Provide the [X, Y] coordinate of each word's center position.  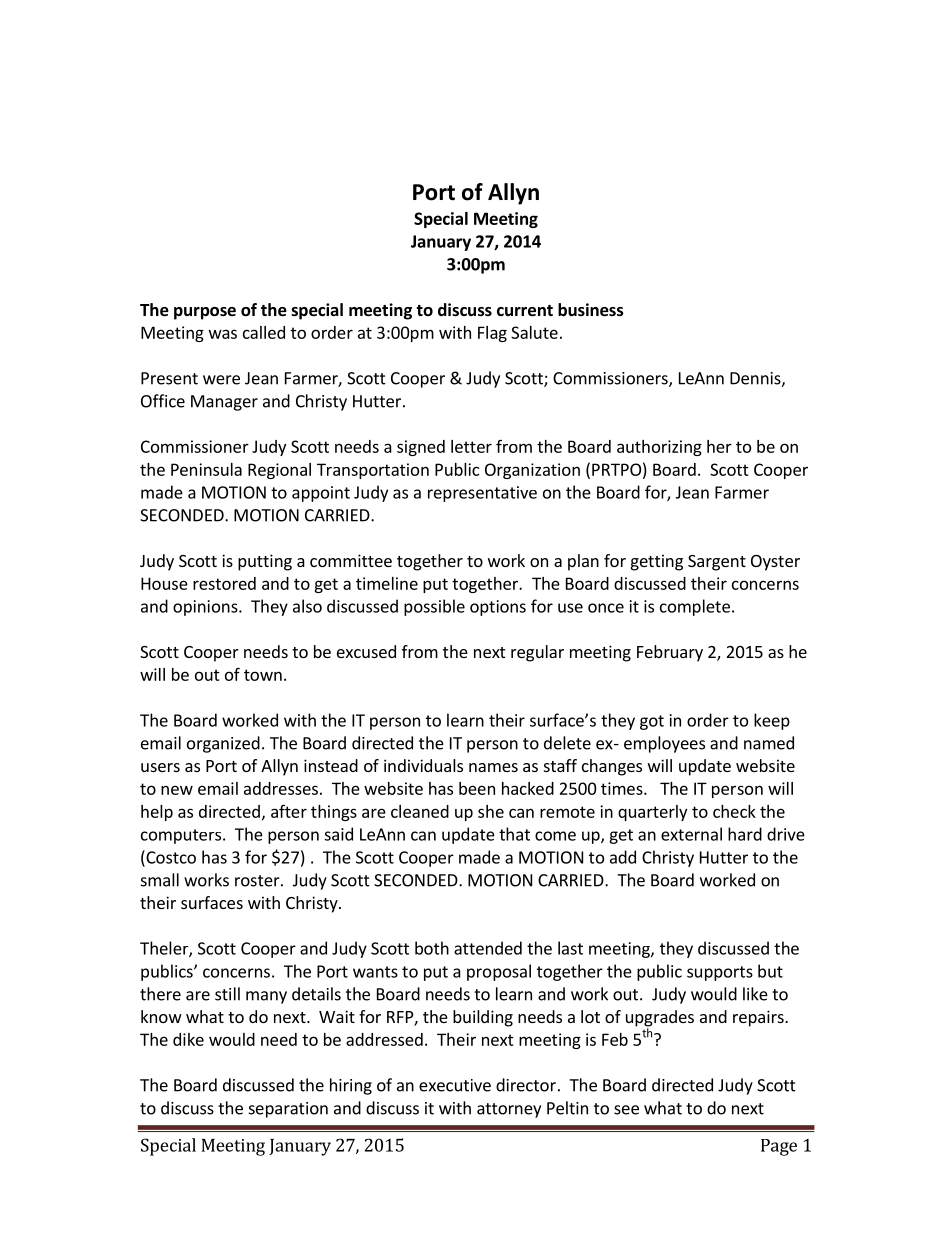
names [493, 767]
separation [288, 1110]
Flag [492, 334]
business [591, 310]
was [223, 334]
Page [779, 1147]
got [652, 722]
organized [223, 744]
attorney [509, 1110]
